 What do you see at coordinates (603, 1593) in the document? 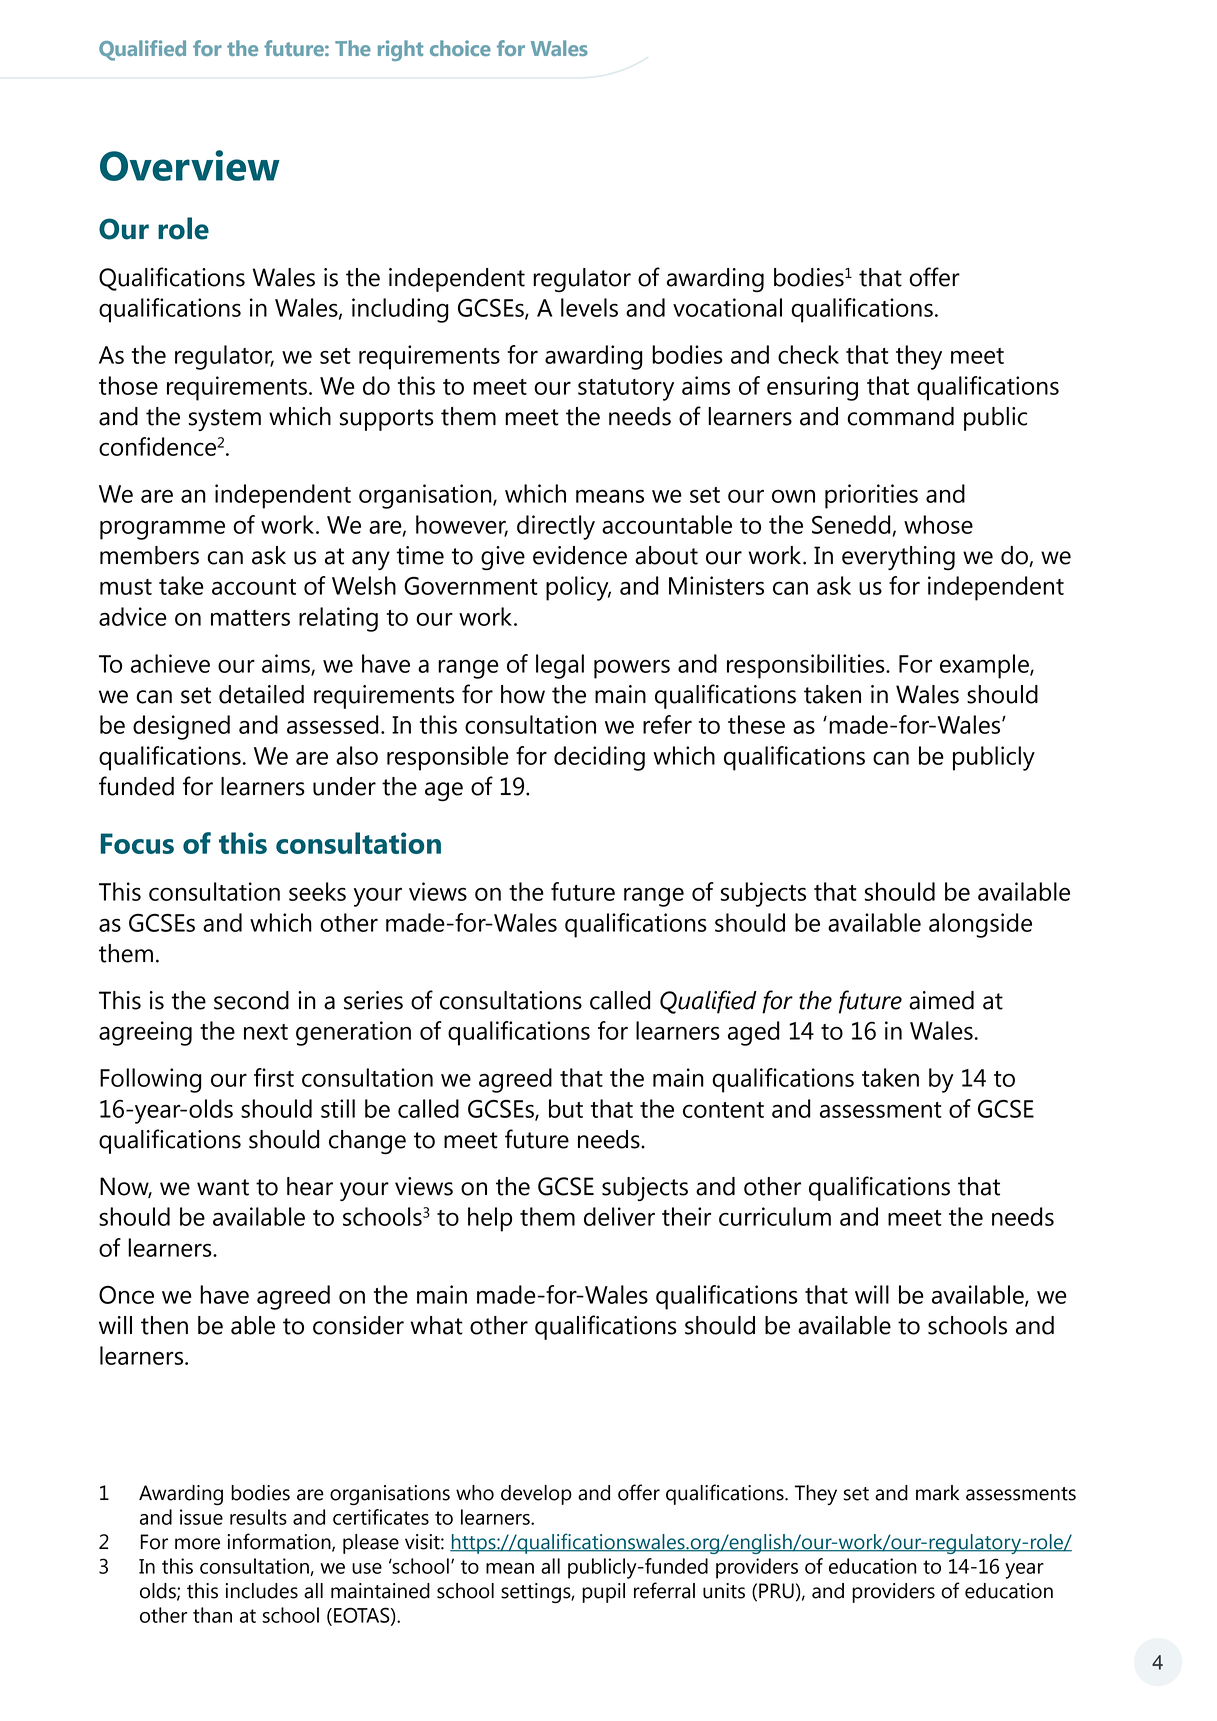
I see `pupil` at bounding box center [603, 1593].
